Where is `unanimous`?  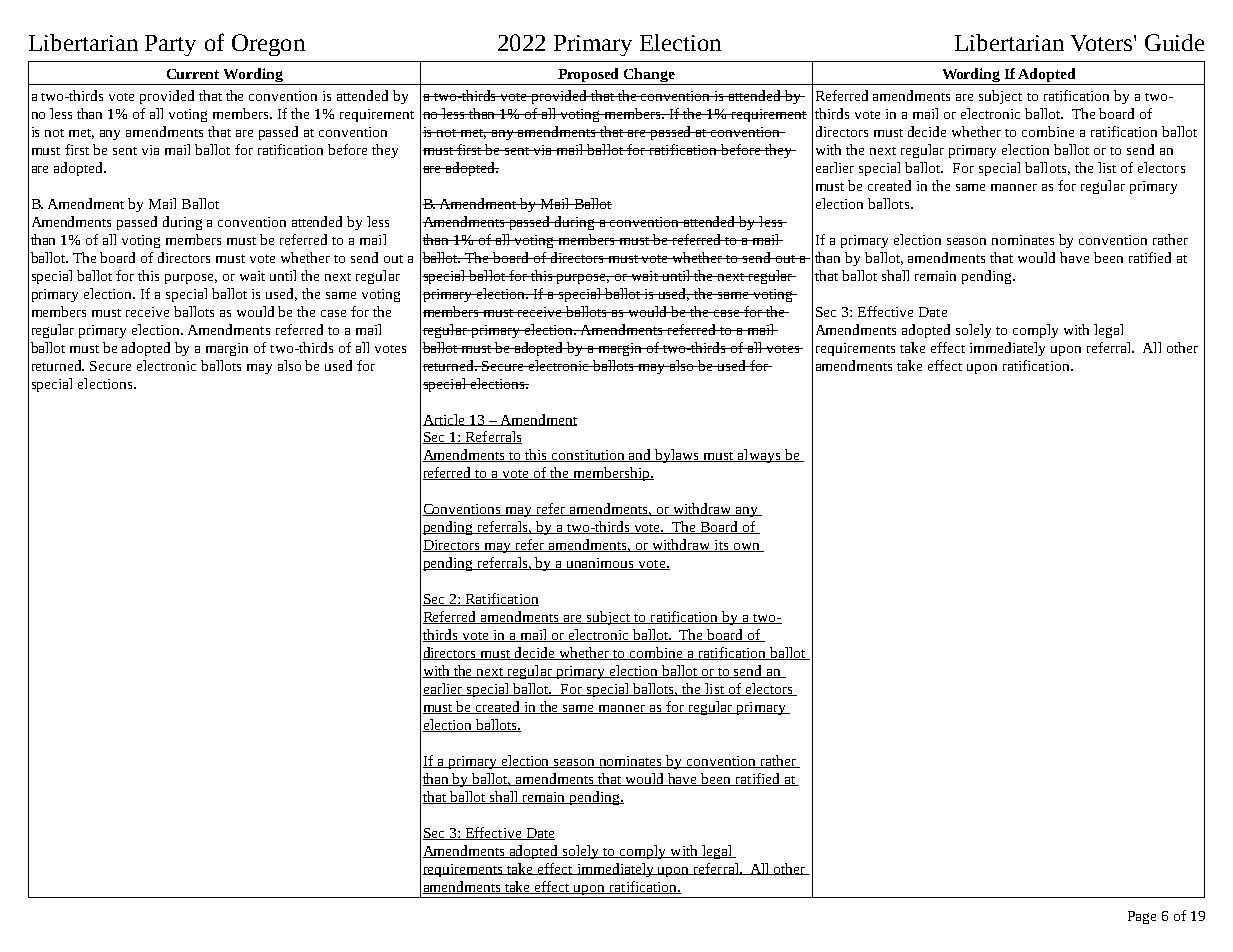
unanimous is located at coordinates (600, 564).
